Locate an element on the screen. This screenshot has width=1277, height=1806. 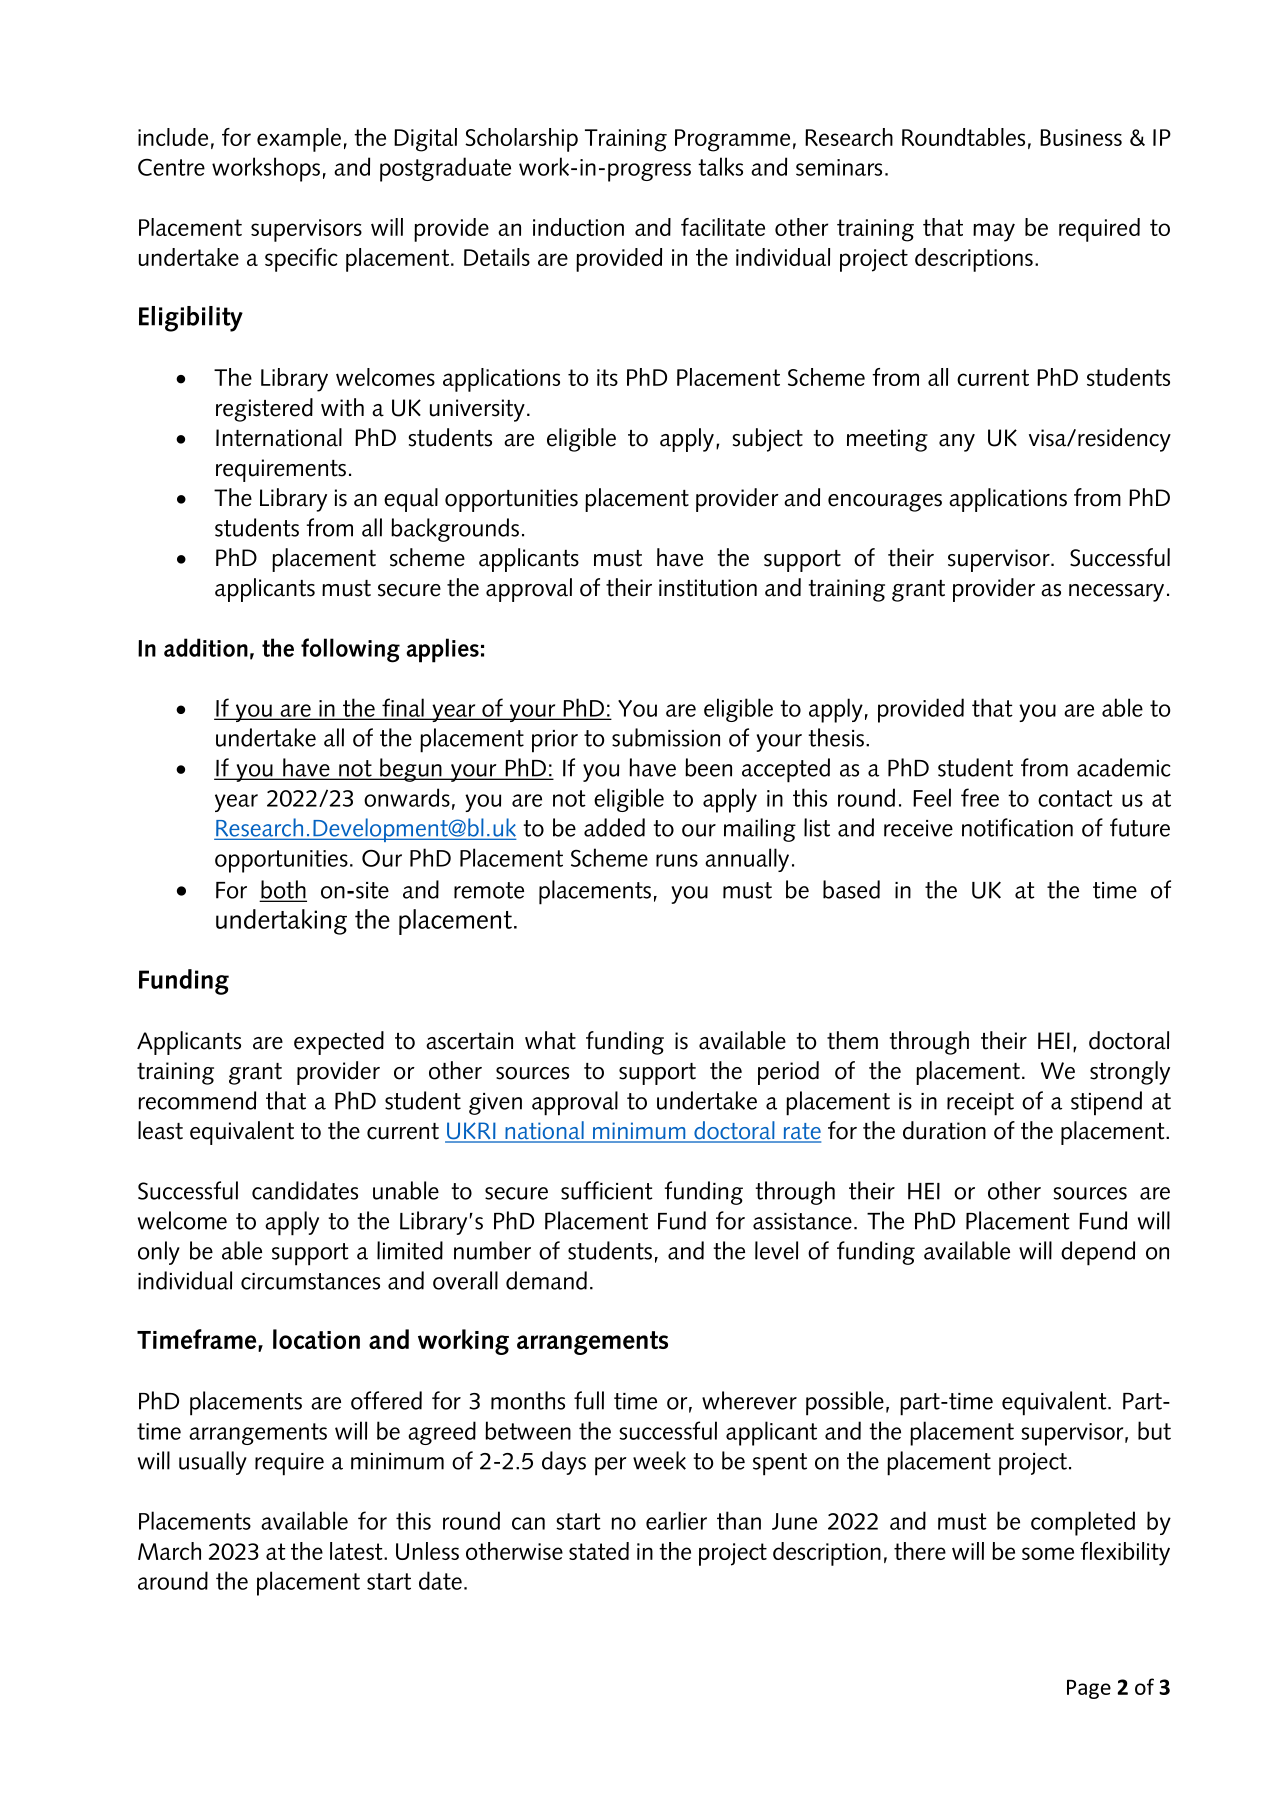
talks is located at coordinates (720, 166).
